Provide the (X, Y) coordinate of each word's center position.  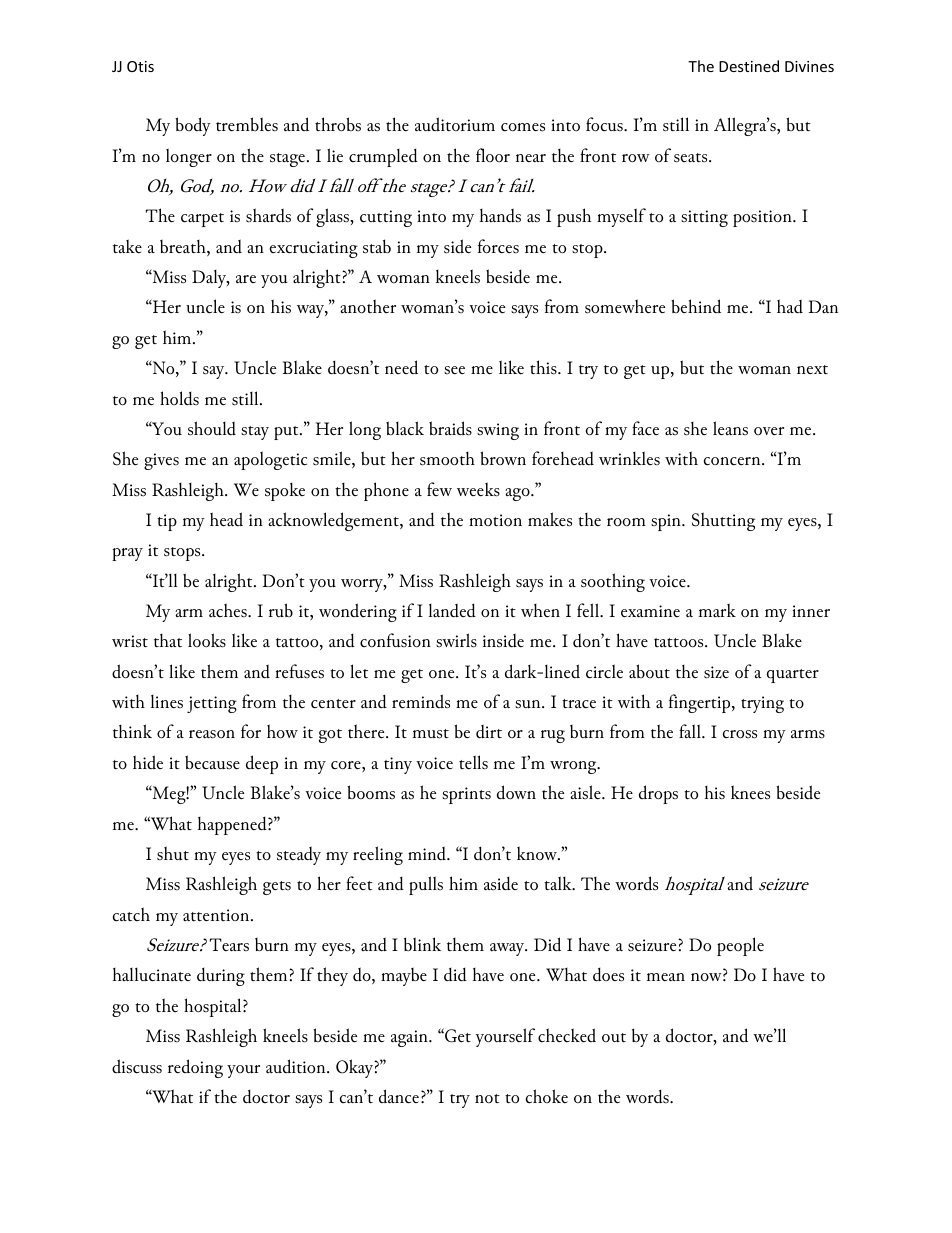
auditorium (455, 124)
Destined (749, 66)
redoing (195, 1068)
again (410, 1038)
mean (666, 977)
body (193, 126)
